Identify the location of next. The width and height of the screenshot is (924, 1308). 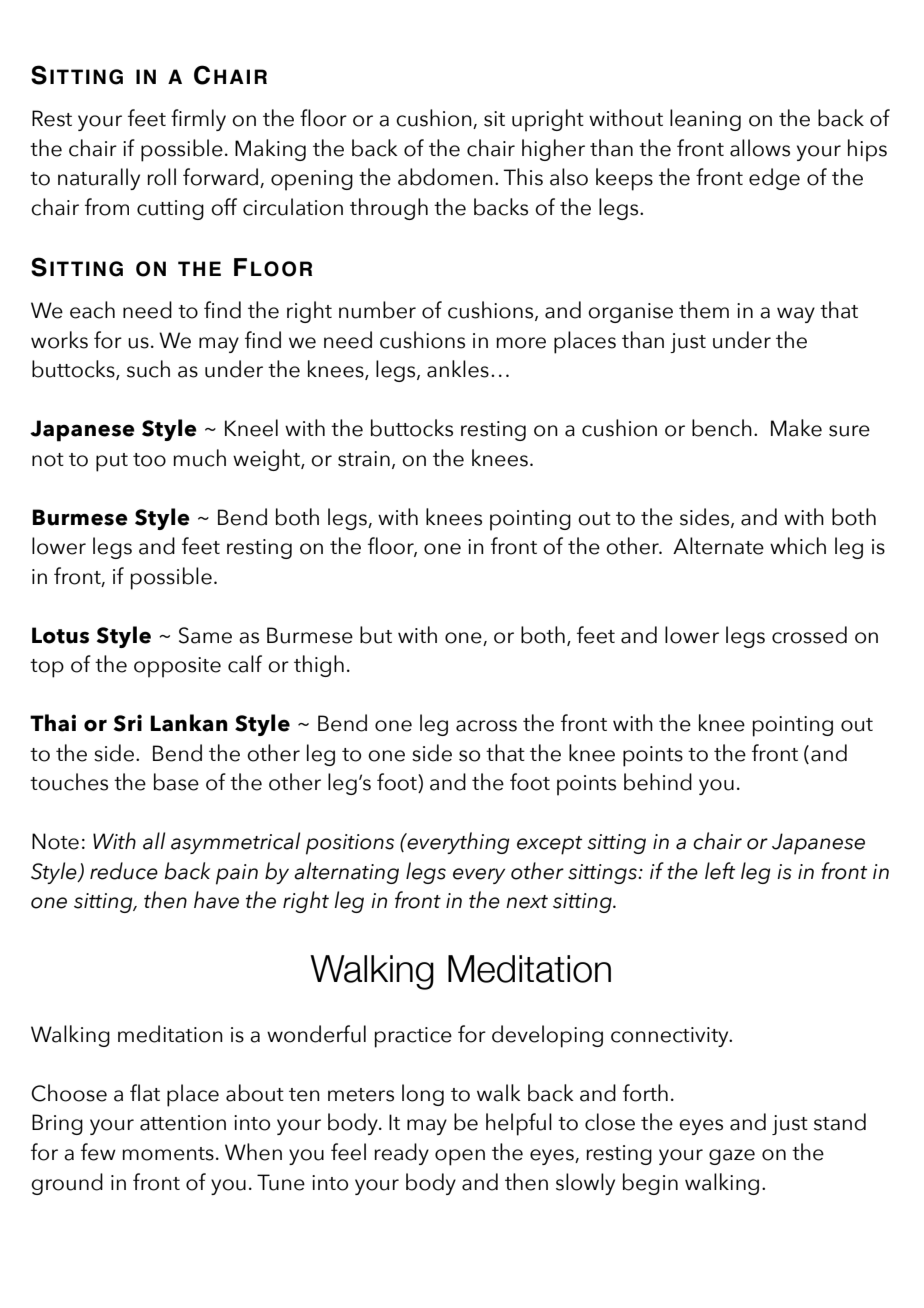
(527, 902).
